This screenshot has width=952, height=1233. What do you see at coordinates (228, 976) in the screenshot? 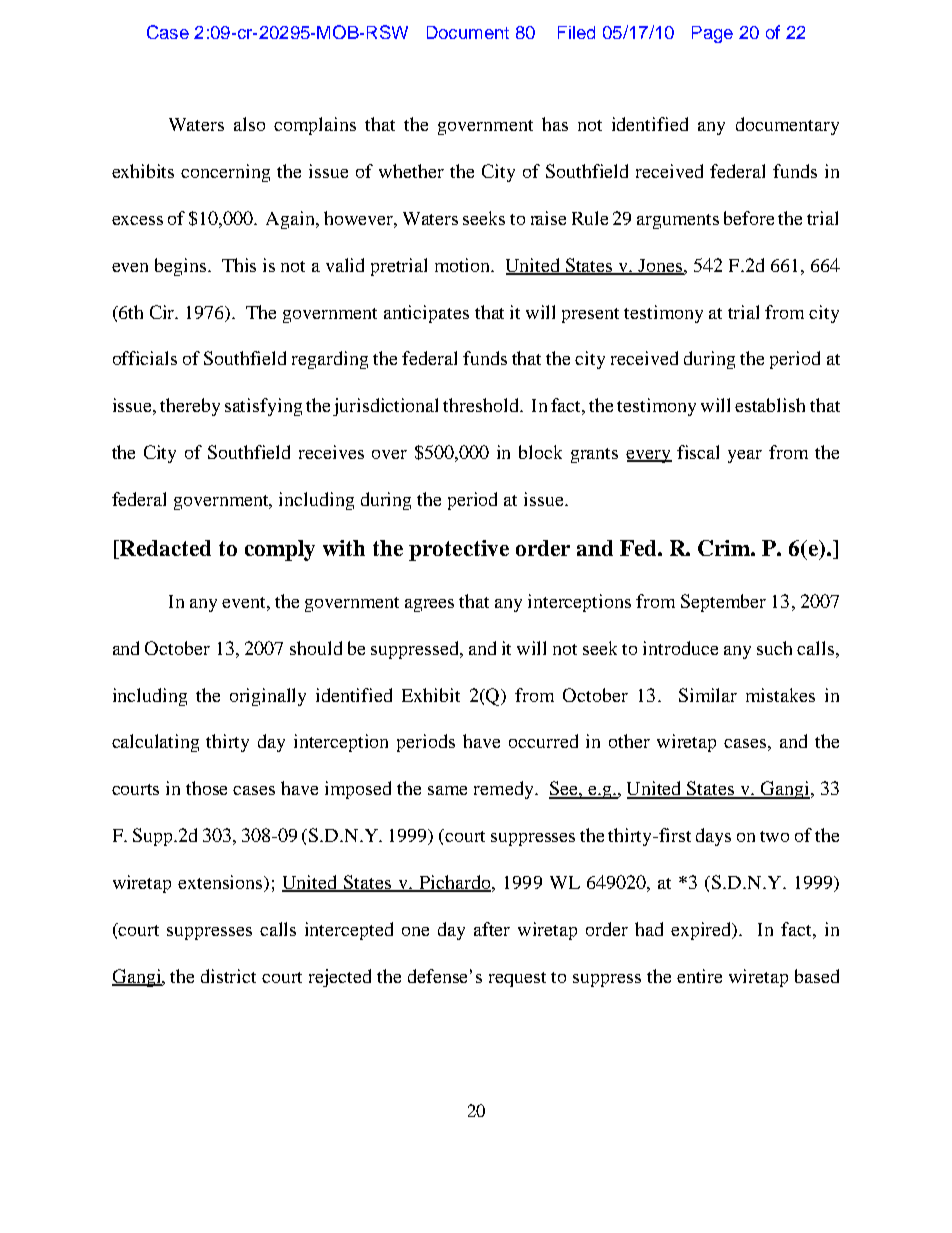
I see `district` at bounding box center [228, 976].
